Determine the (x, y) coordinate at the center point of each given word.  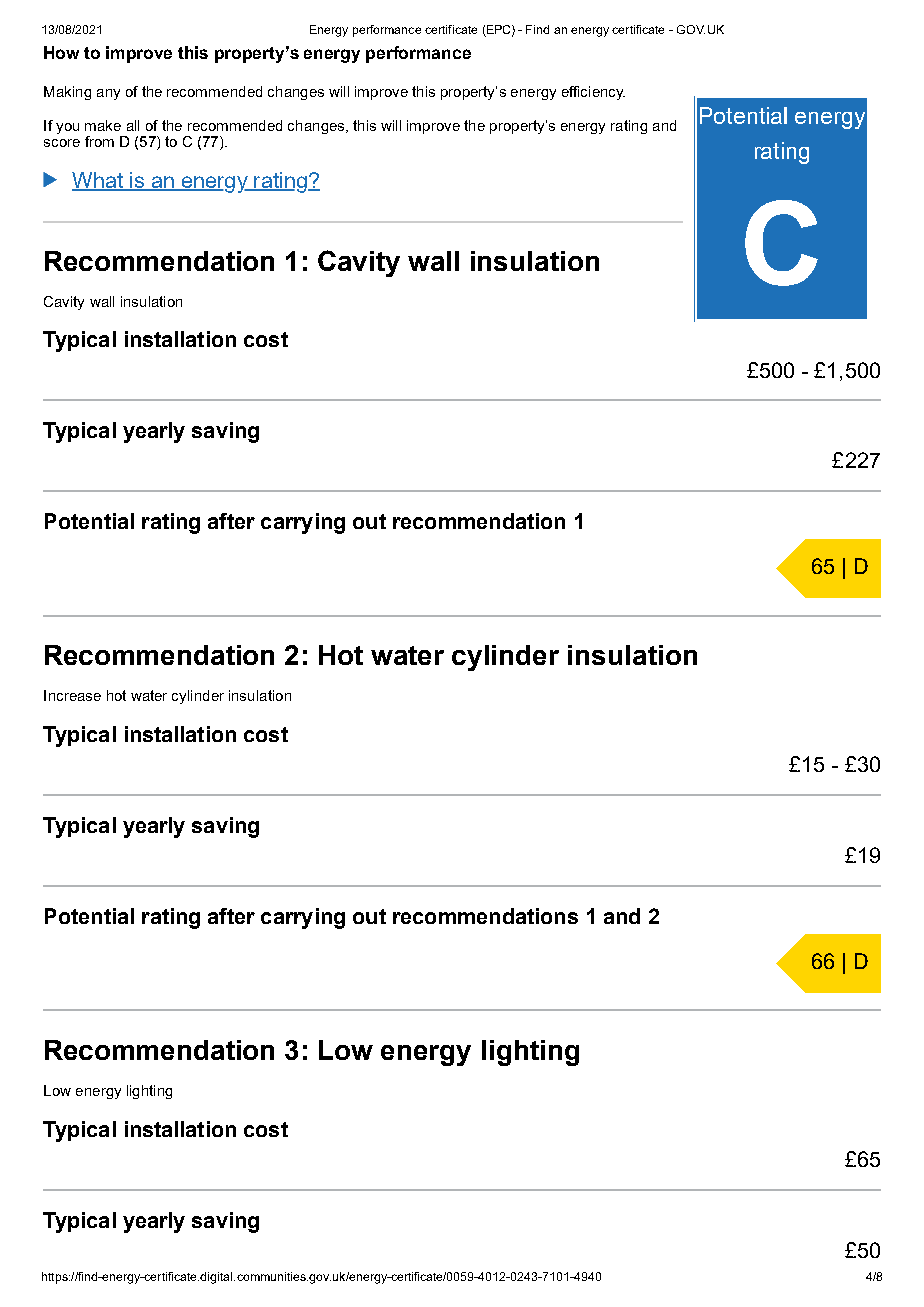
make (103, 125)
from (99, 141)
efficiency (593, 93)
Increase (72, 695)
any (108, 94)
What (98, 181)
